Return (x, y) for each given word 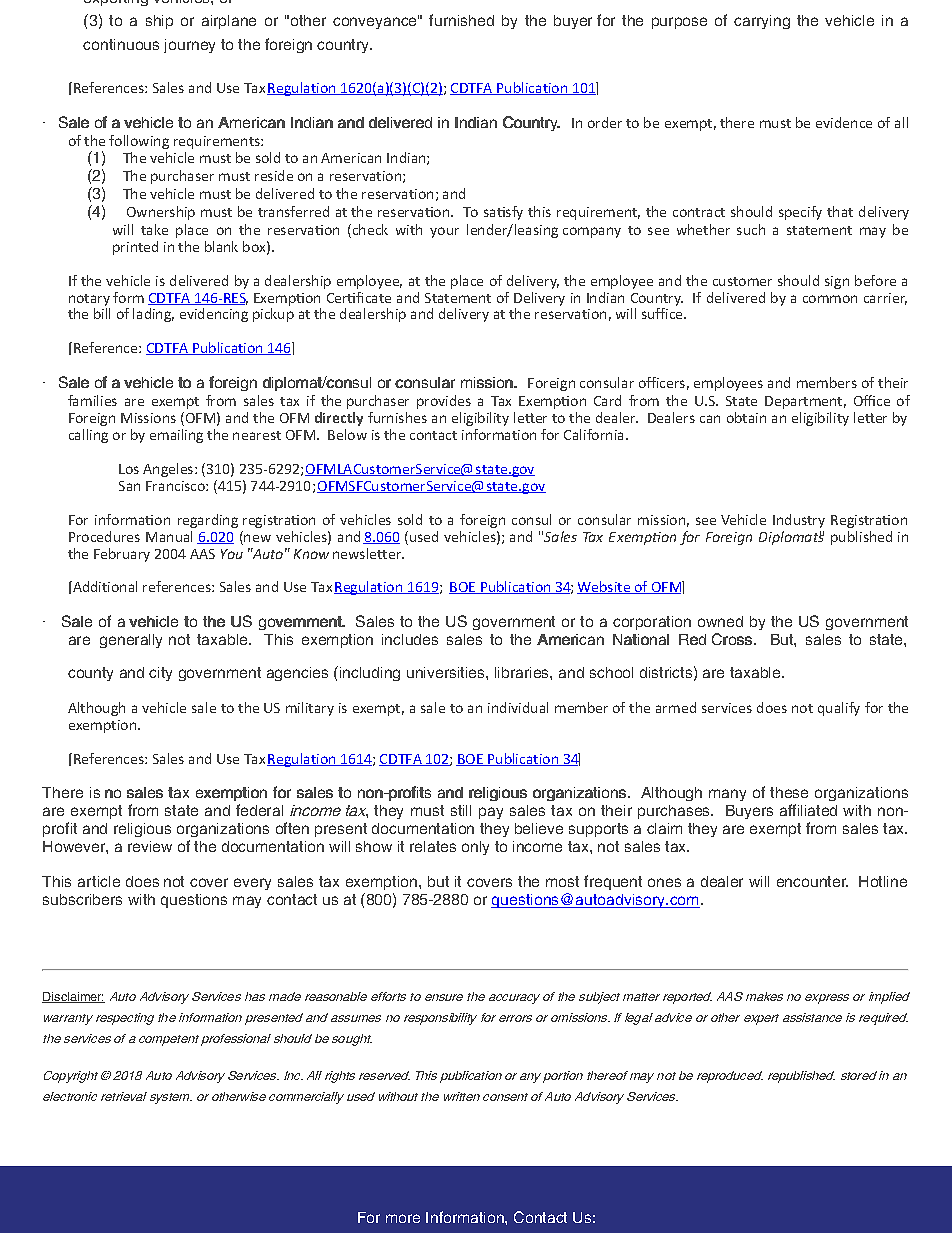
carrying (762, 22)
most (562, 881)
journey (189, 46)
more (403, 1218)
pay (491, 813)
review (150, 846)
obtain (746, 417)
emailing (176, 436)
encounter (812, 881)
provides (444, 402)
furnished (461, 20)
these (789, 792)
